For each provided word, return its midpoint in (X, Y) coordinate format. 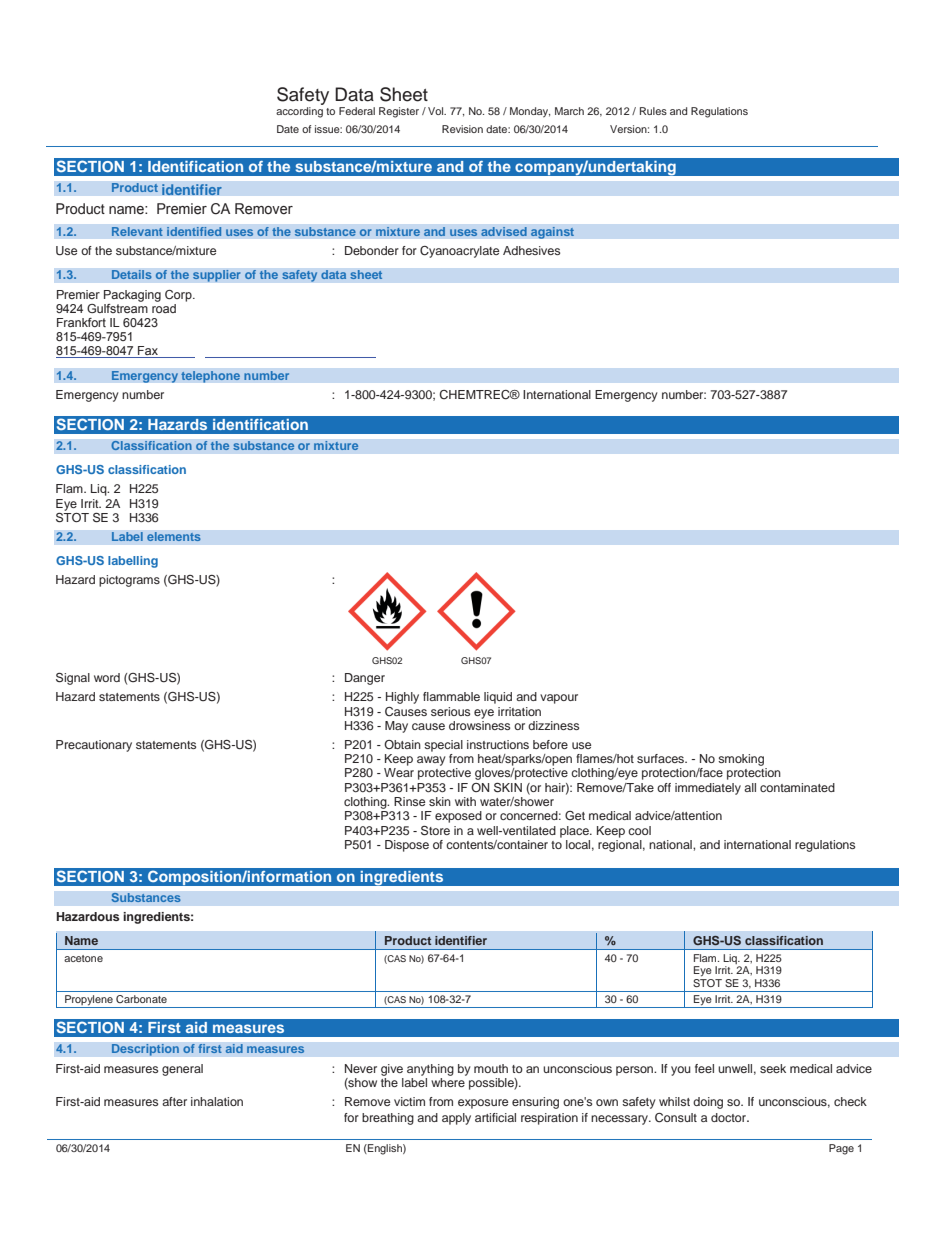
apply (456, 1119)
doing (708, 1103)
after (174, 1101)
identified (194, 232)
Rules (653, 111)
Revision (462, 129)
